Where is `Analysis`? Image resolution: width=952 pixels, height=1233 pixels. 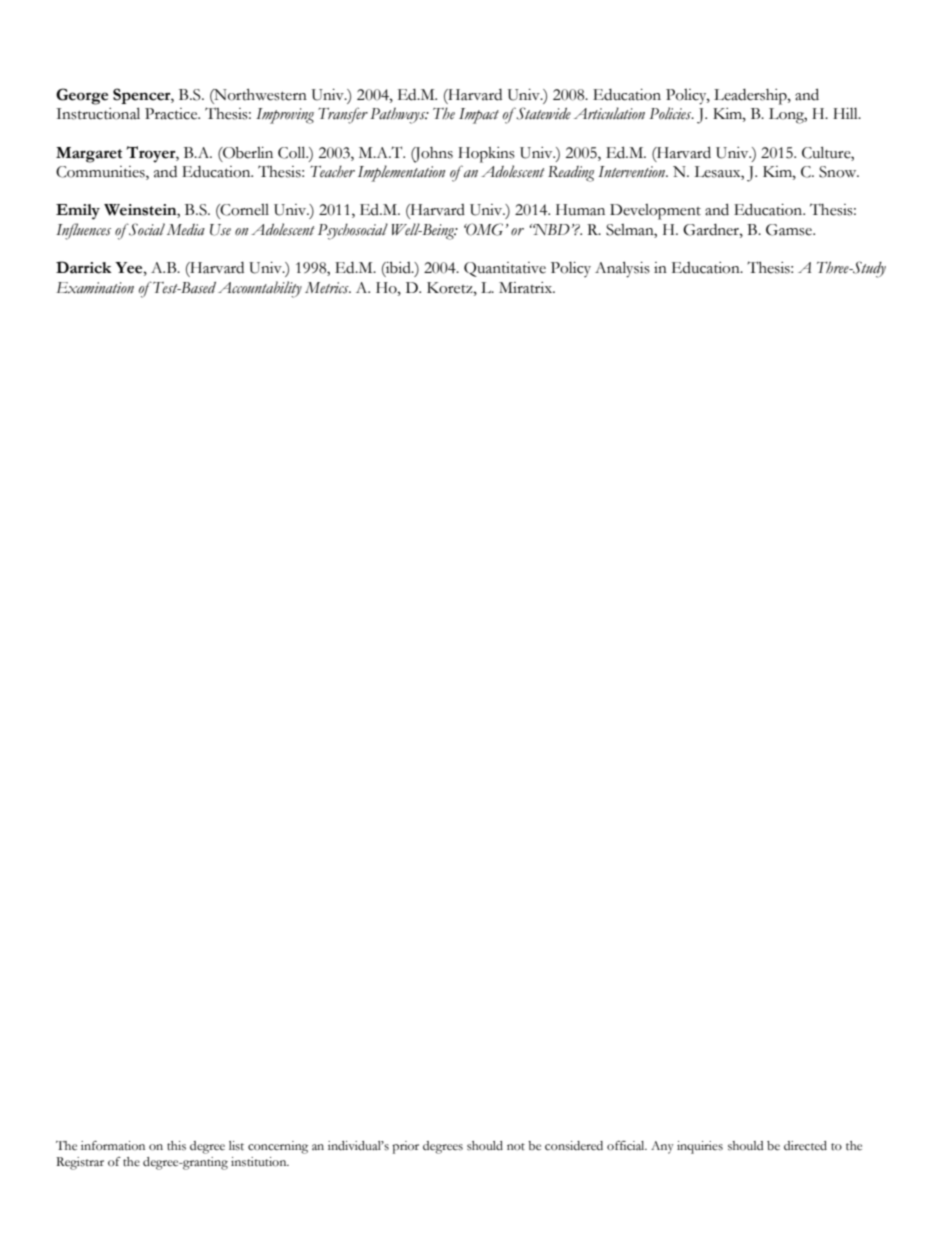 Analysis is located at coordinates (622, 269).
